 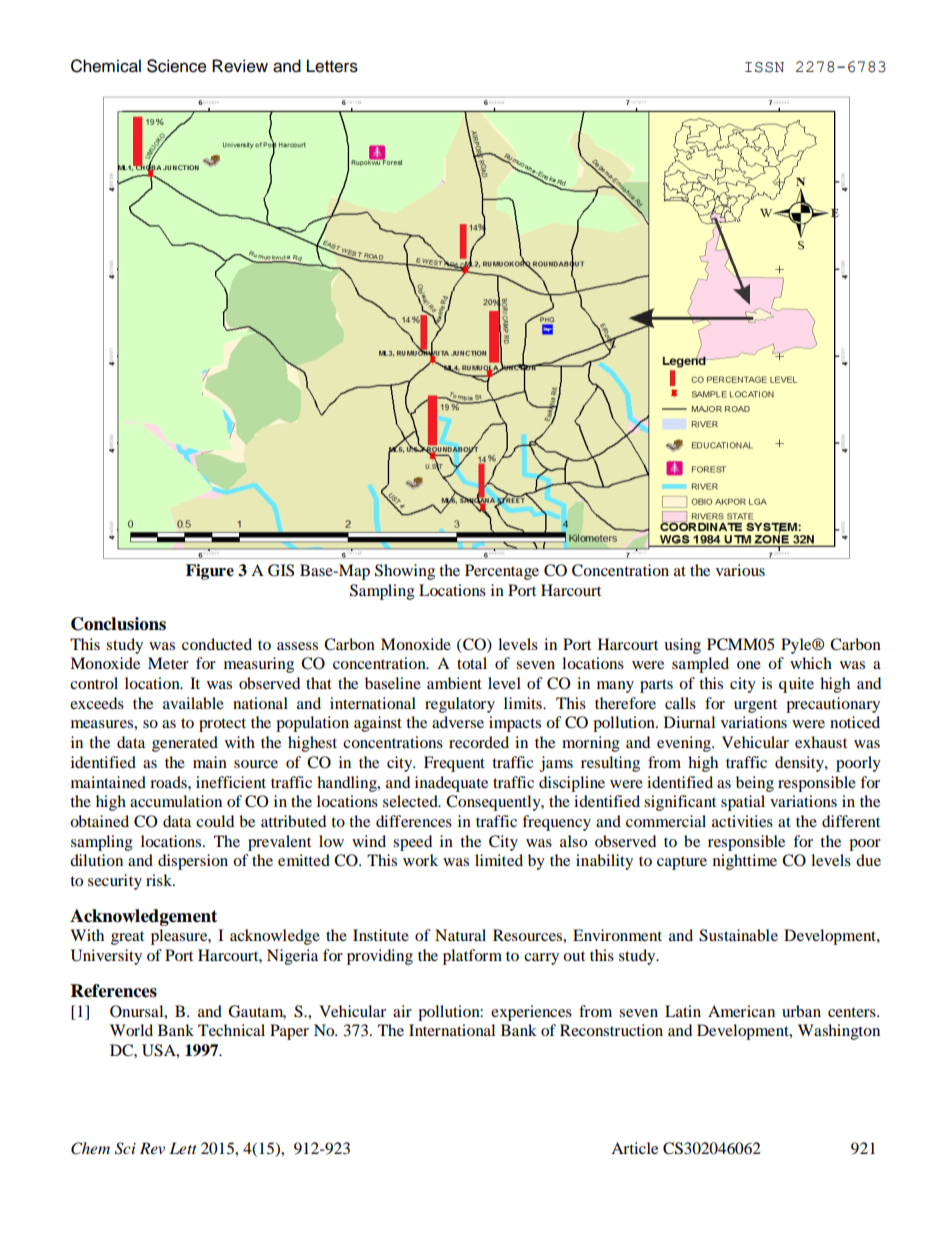 What do you see at coordinates (451, 784) in the screenshot?
I see `inadequate` at bounding box center [451, 784].
